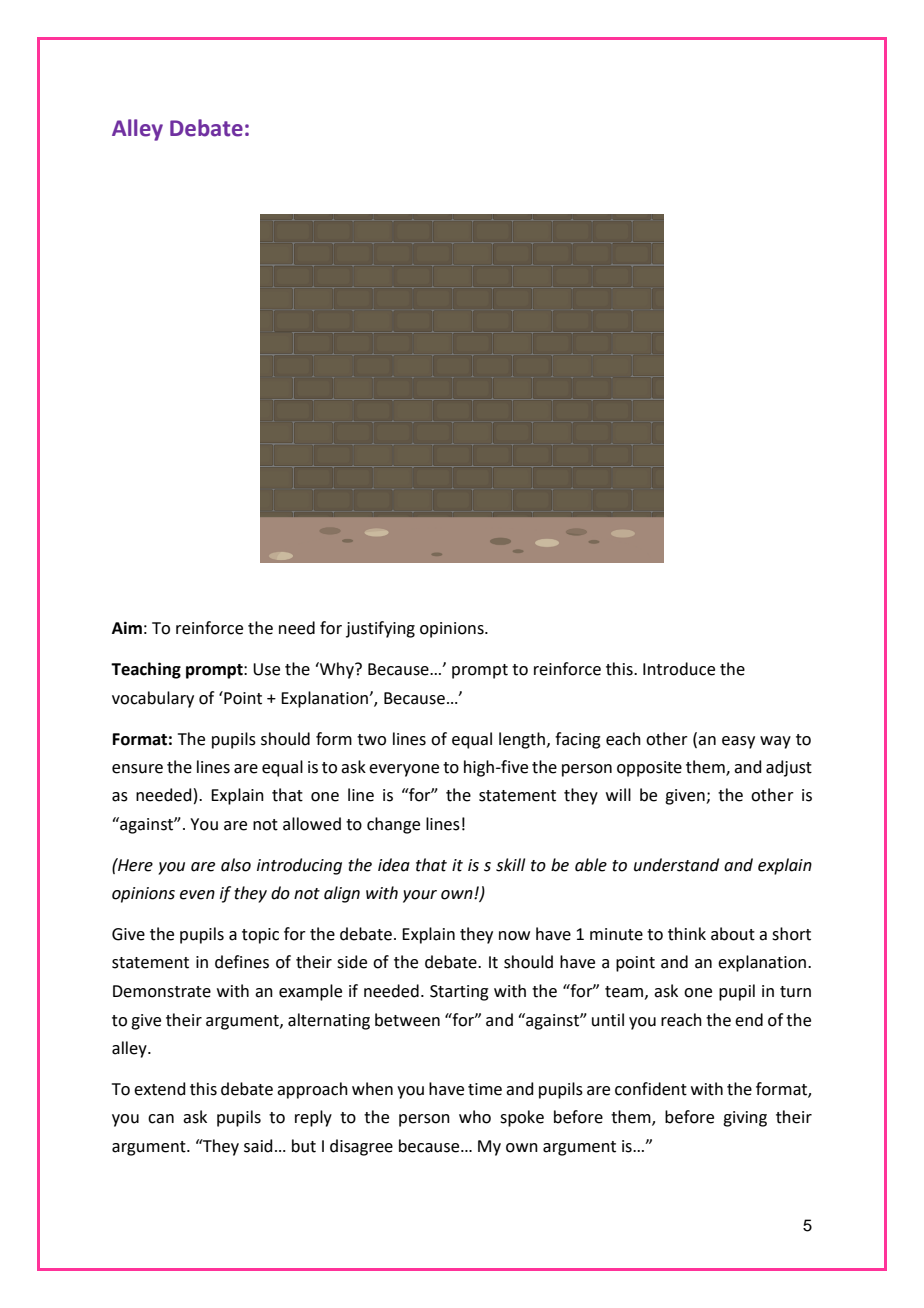 The width and height of the screenshot is (924, 1308). I want to click on Demonstrate, so click(162, 991).
